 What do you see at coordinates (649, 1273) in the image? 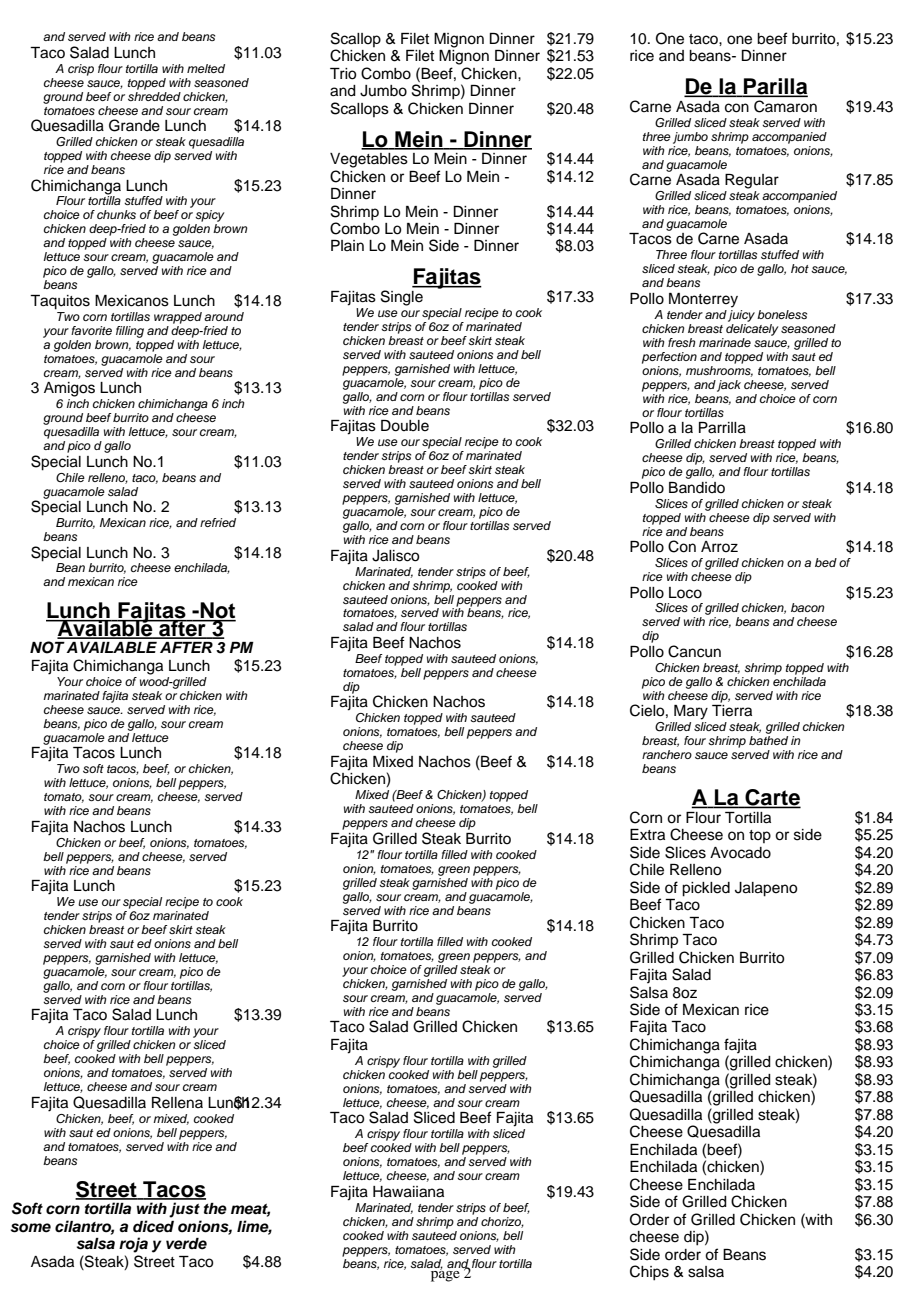
I see `Chips` at bounding box center [649, 1273].
